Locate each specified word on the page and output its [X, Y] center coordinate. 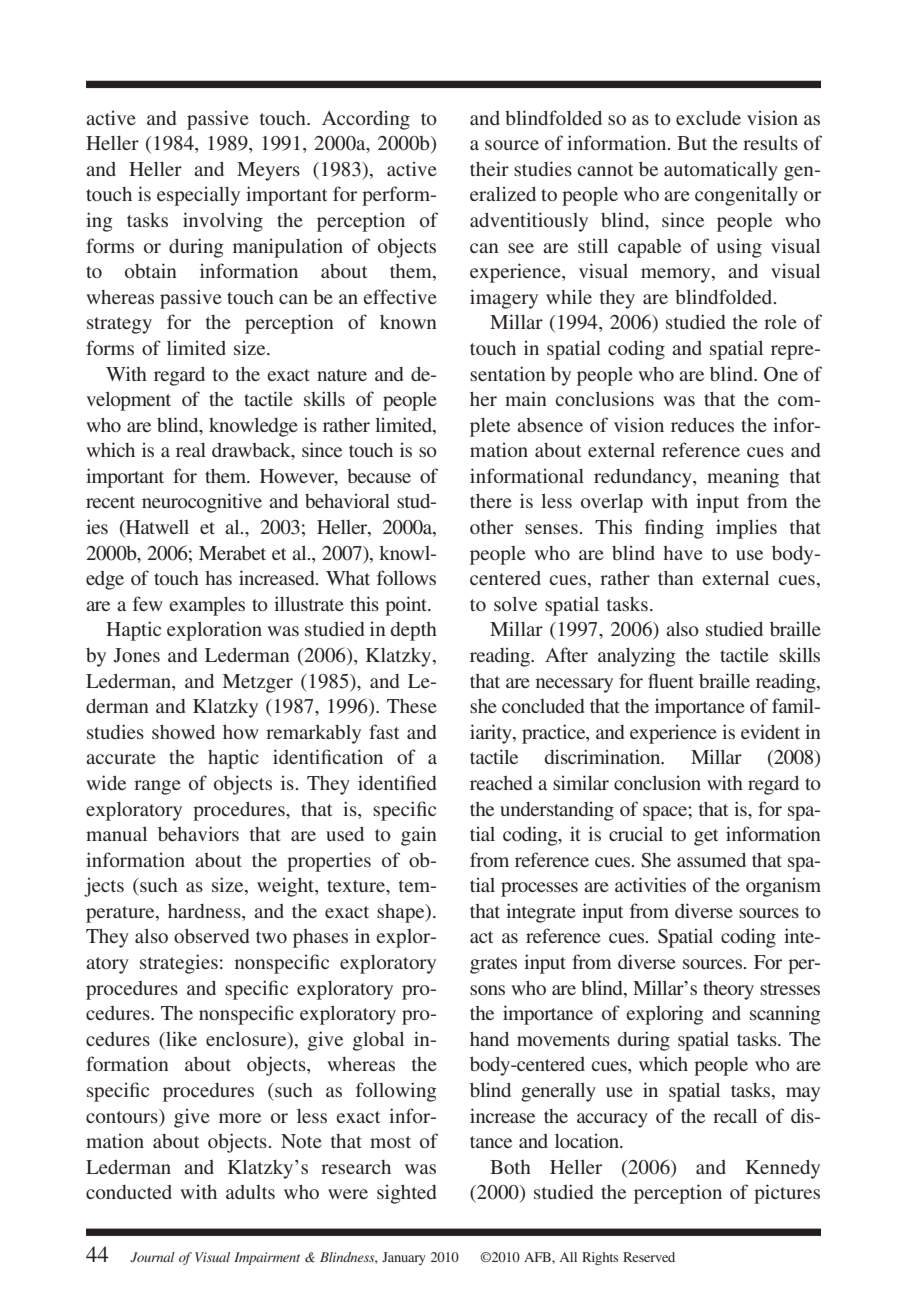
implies [746, 529]
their [489, 168]
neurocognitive [202, 503]
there [491, 501]
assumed [711, 860]
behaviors [198, 833]
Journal [152, 1257]
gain [419, 836]
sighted [406, 1194]
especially [198, 196]
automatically [721, 171]
